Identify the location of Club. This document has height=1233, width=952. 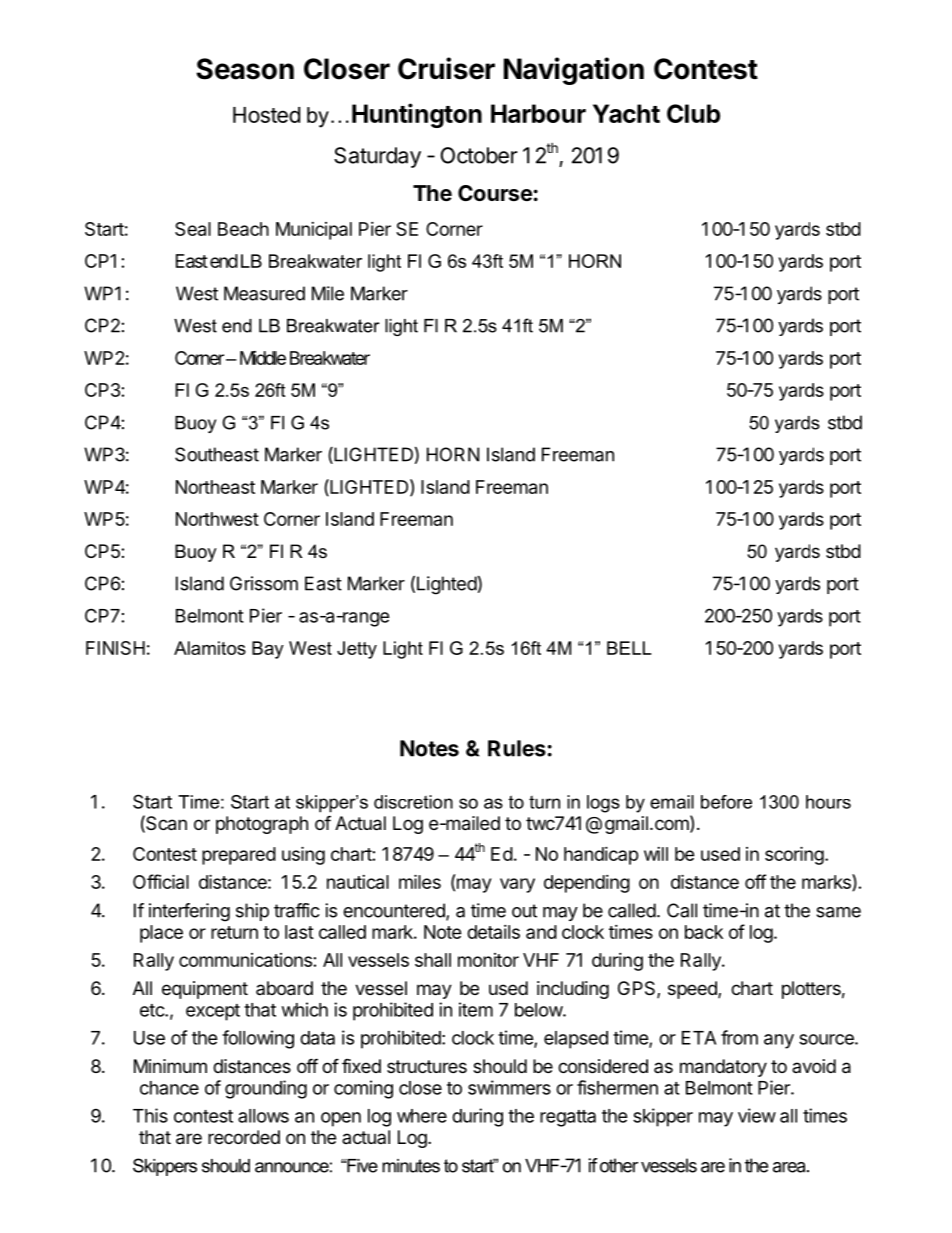
(693, 113).
